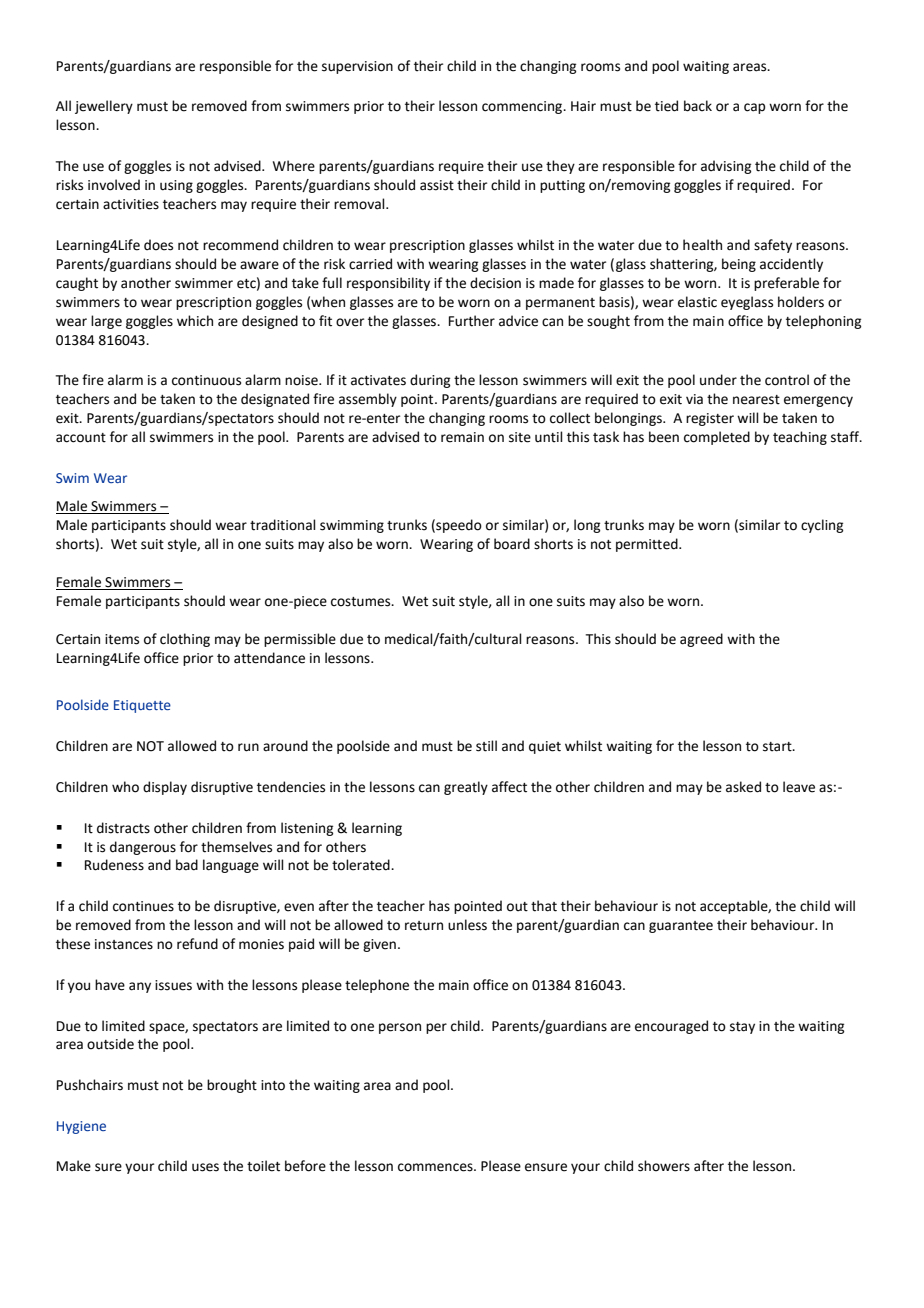 This page has width=924, height=1308. Describe the element at coordinates (520, 437) in the page. I see `site` at that location.
